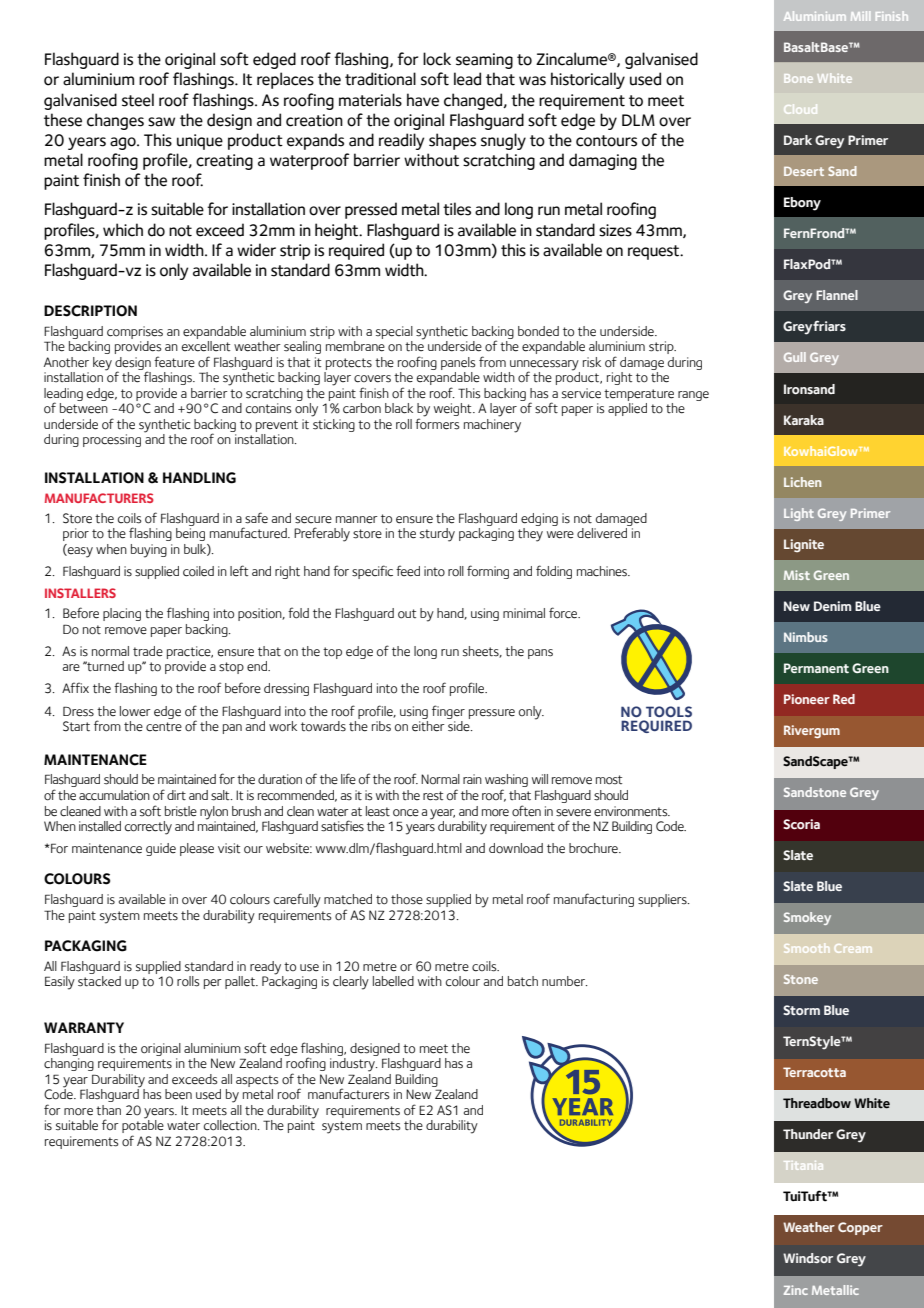 This document has height=1308, width=924. What do you see at coordinates (138, 100) in the document?
I see `steel` at bounding box center [138, 100].
